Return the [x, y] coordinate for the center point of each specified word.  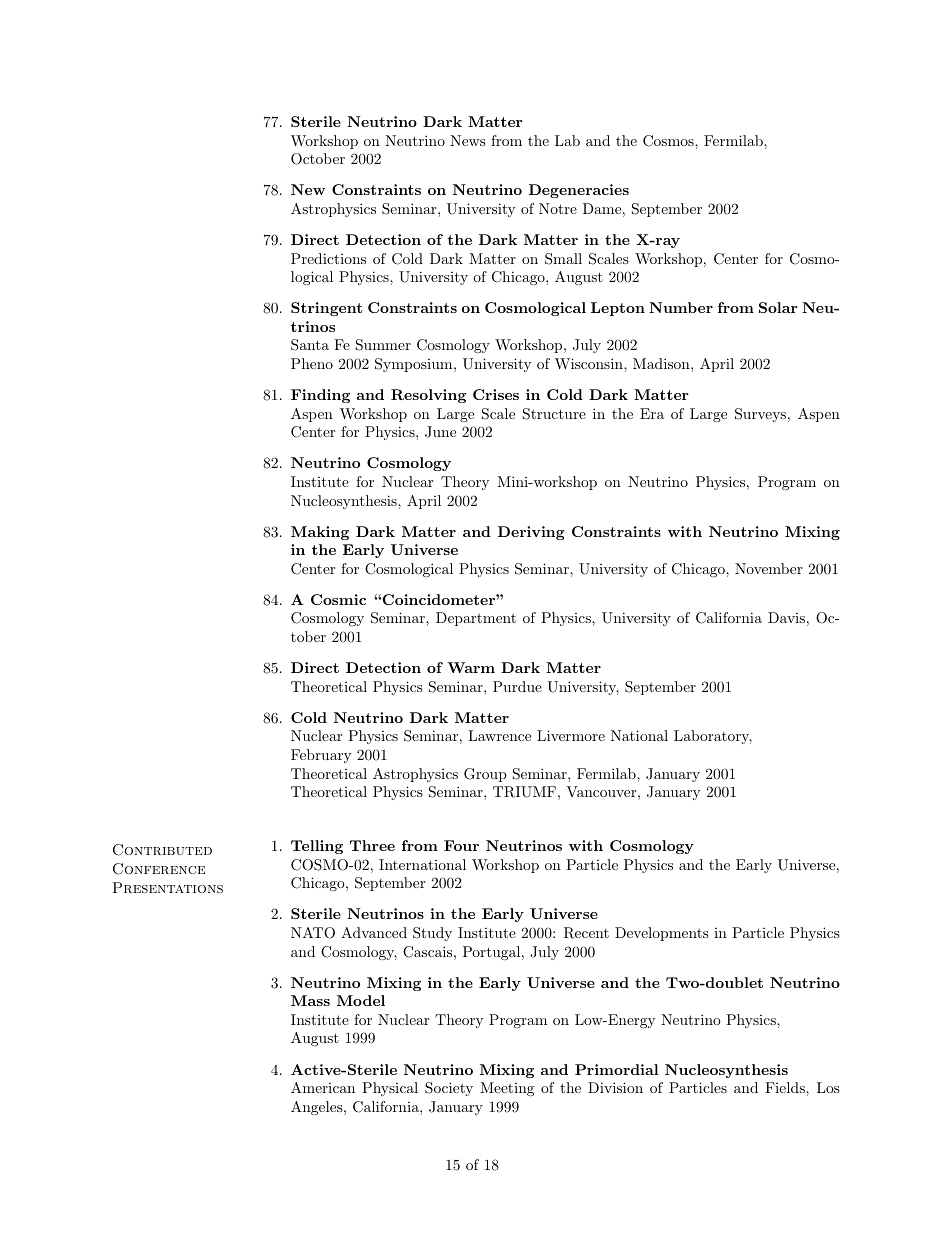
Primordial [617, 1069]
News [468, 140]
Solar [778, 307]
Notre [558, 208]
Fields [786, 1087]
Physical [390, 1089]
